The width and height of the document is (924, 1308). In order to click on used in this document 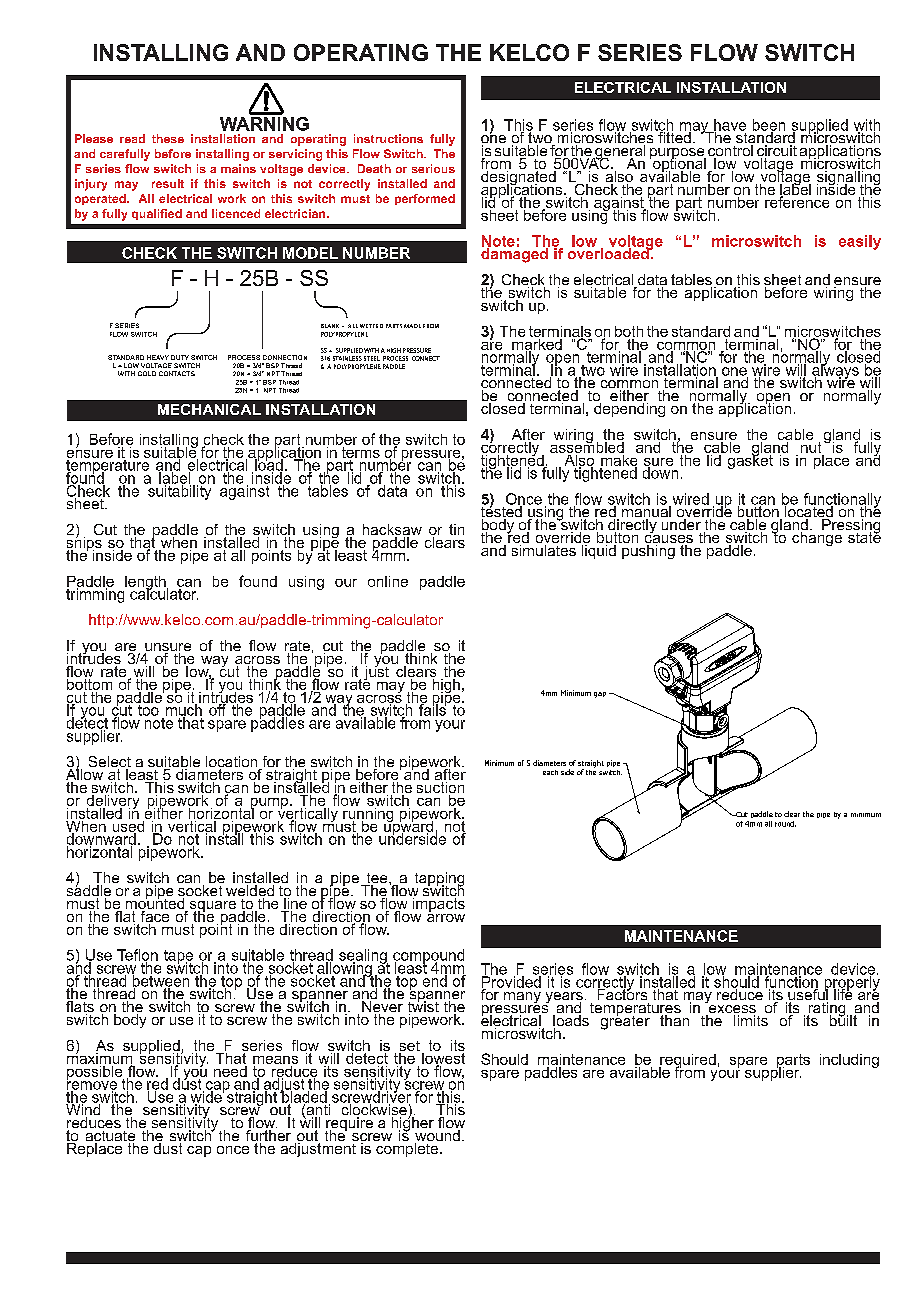, I will do `click(128, 826)`.
